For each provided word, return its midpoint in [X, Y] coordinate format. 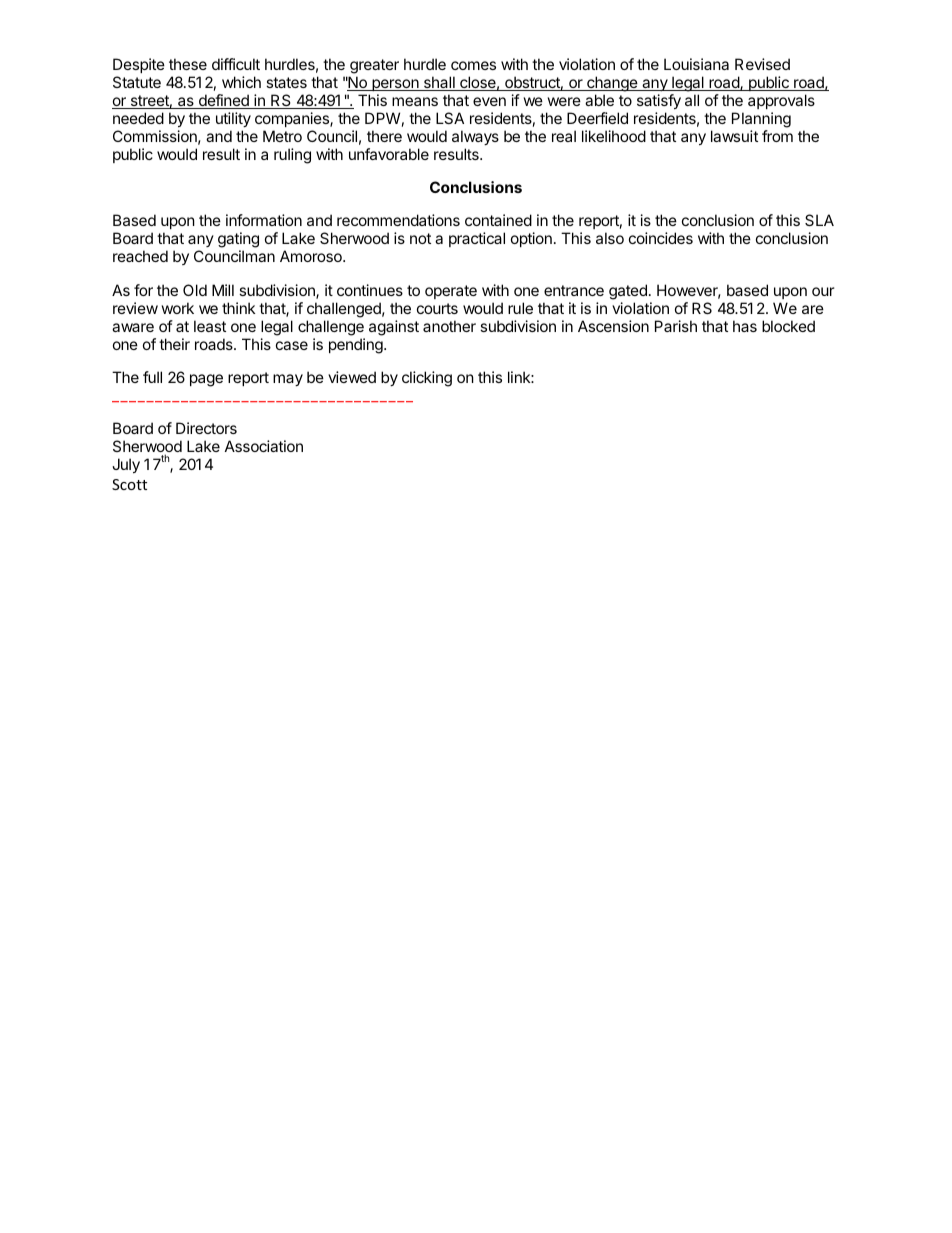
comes [473, 65]
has [745, 326]
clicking [427, 379]
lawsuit [734, 136]
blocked [788, 326]
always [475, 137]
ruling [292, 156]
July [126, 465]
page [206, 380]
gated [628, 292]
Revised [762, 64]
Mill [223, 290]
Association [264, 446]
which [241, 82]
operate [451, 292]
